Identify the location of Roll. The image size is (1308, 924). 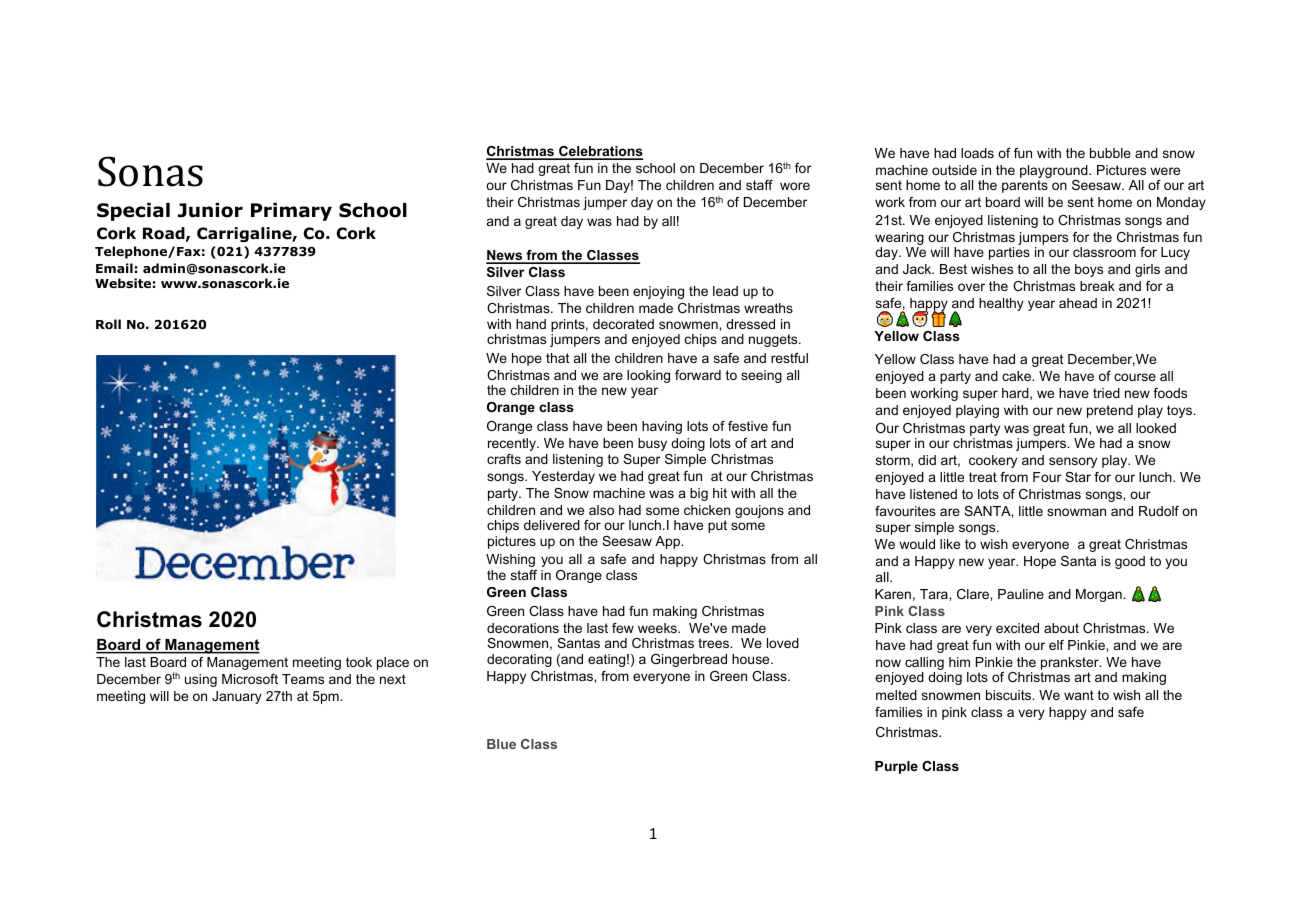
(108, 324).
